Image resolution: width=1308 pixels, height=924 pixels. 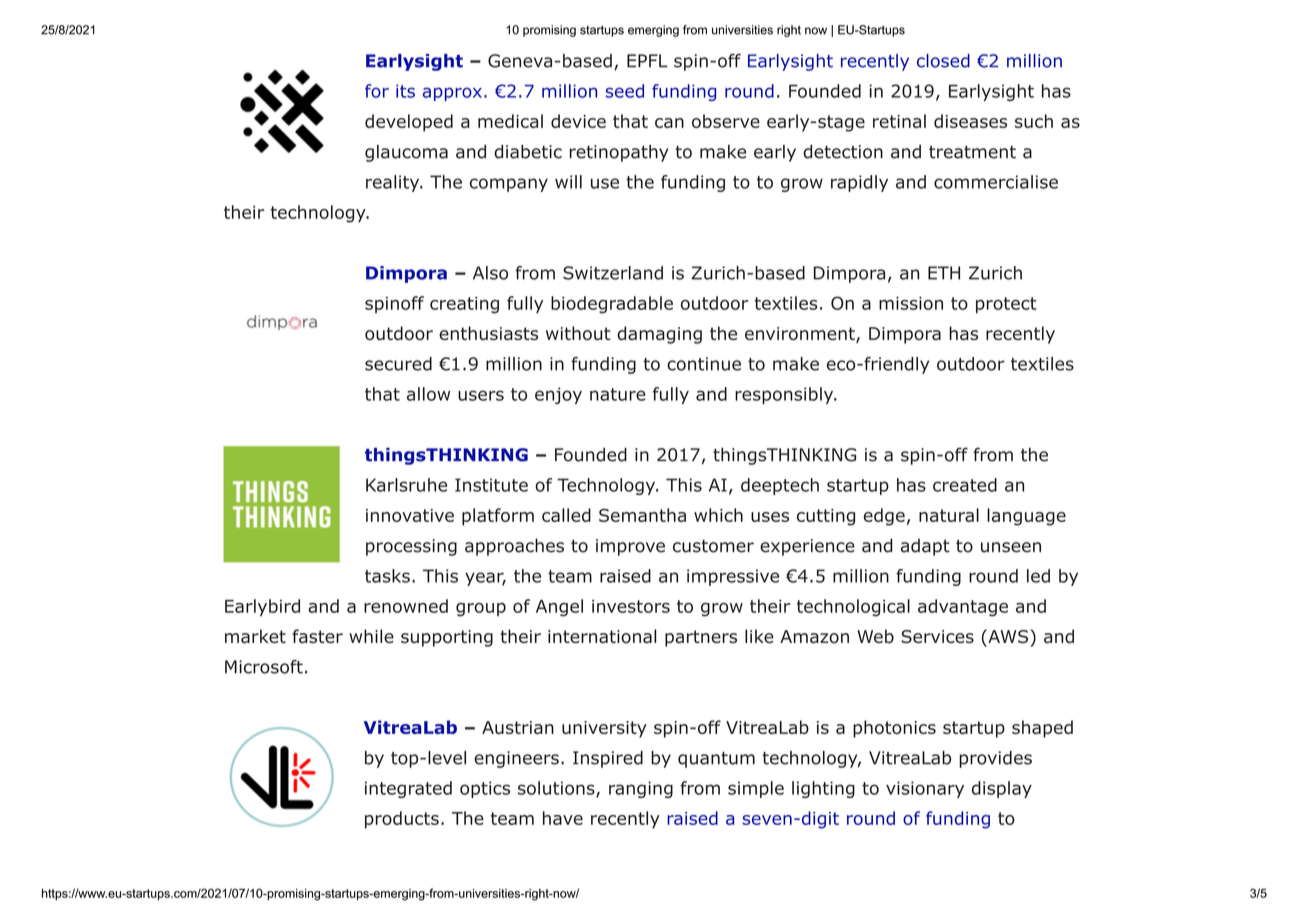 What do you see at coordinates (405, 91) in the screenshot?
I see `its` at bounding box center [405, 91].
